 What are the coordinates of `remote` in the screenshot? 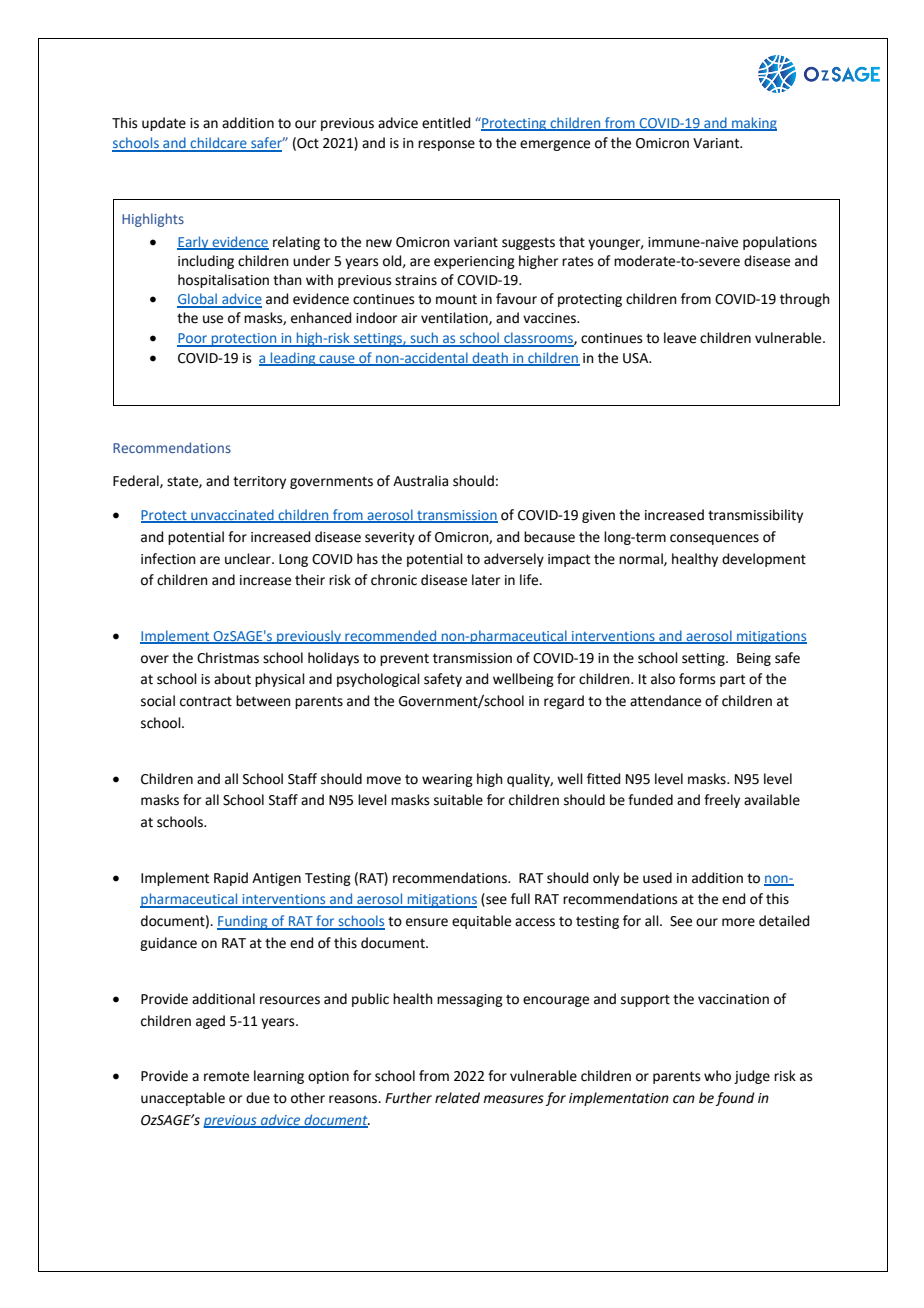 It's located at (226, 1076).
